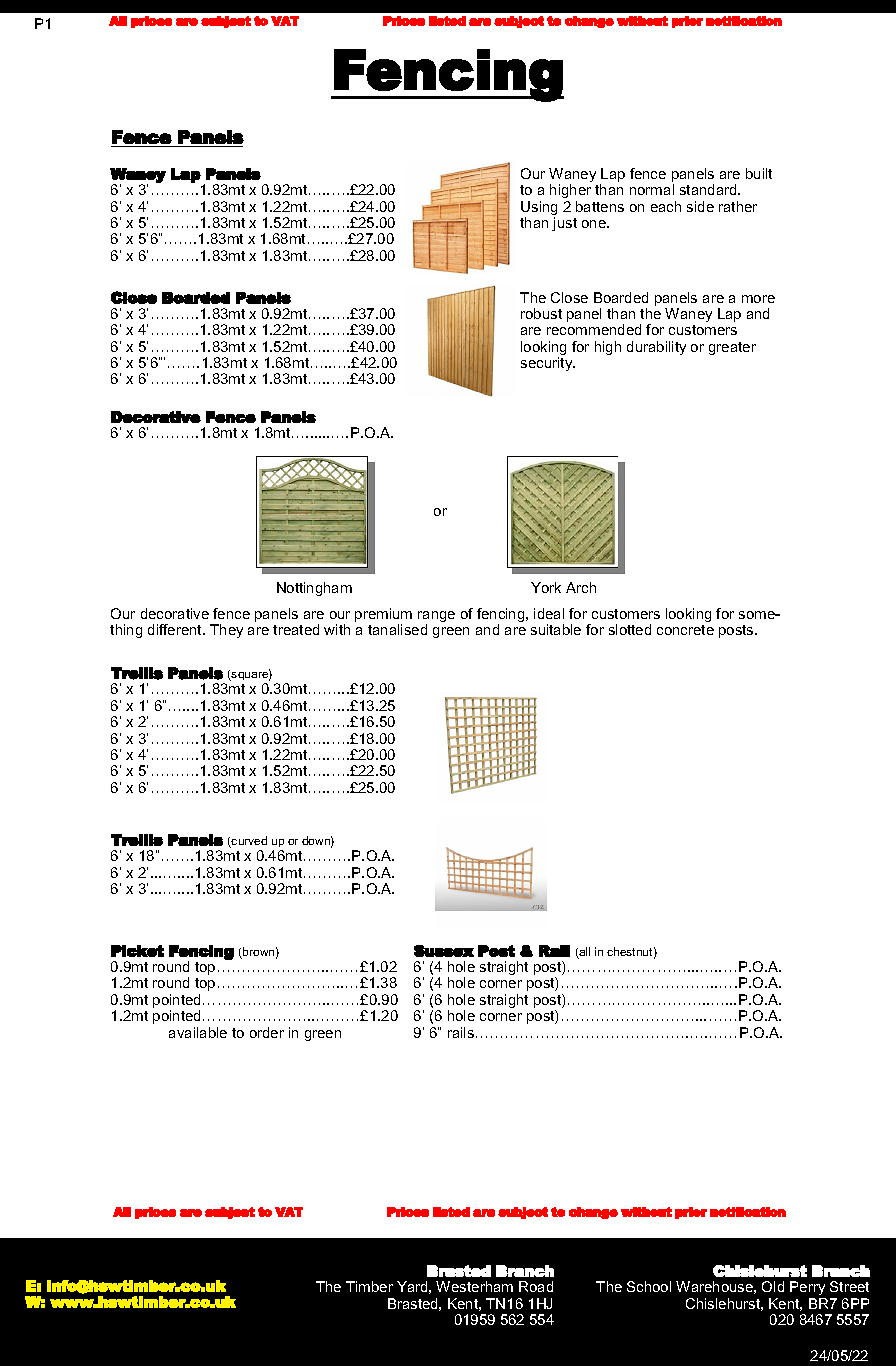 The image size is (896, 1366). What do you see at coordinates (546, 587) in the page?
I see `York` at bounding box center [546, 587].
